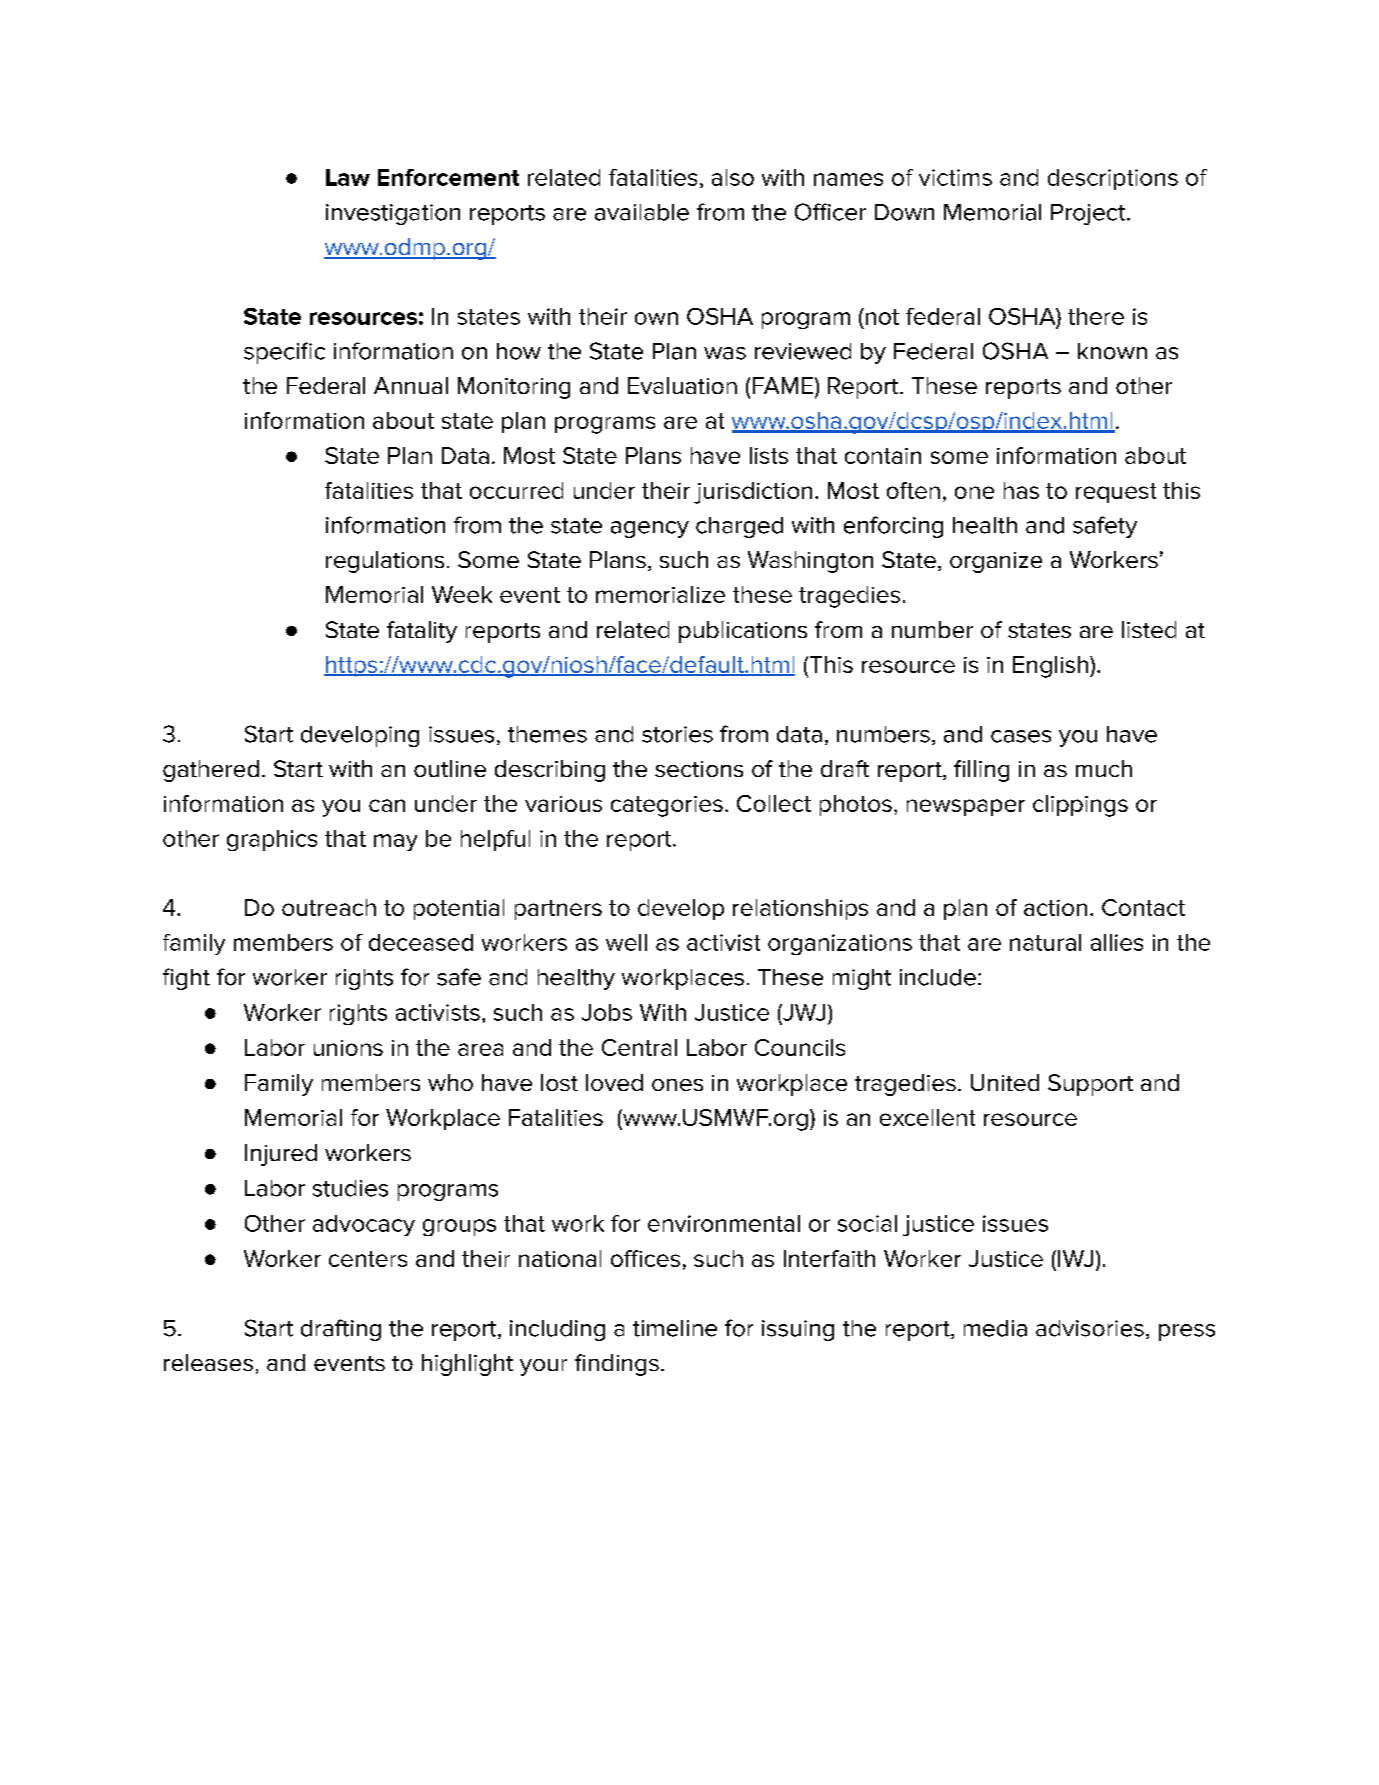 The image size is (1379, 1785). I want to click on Law, so click(348, 177).
